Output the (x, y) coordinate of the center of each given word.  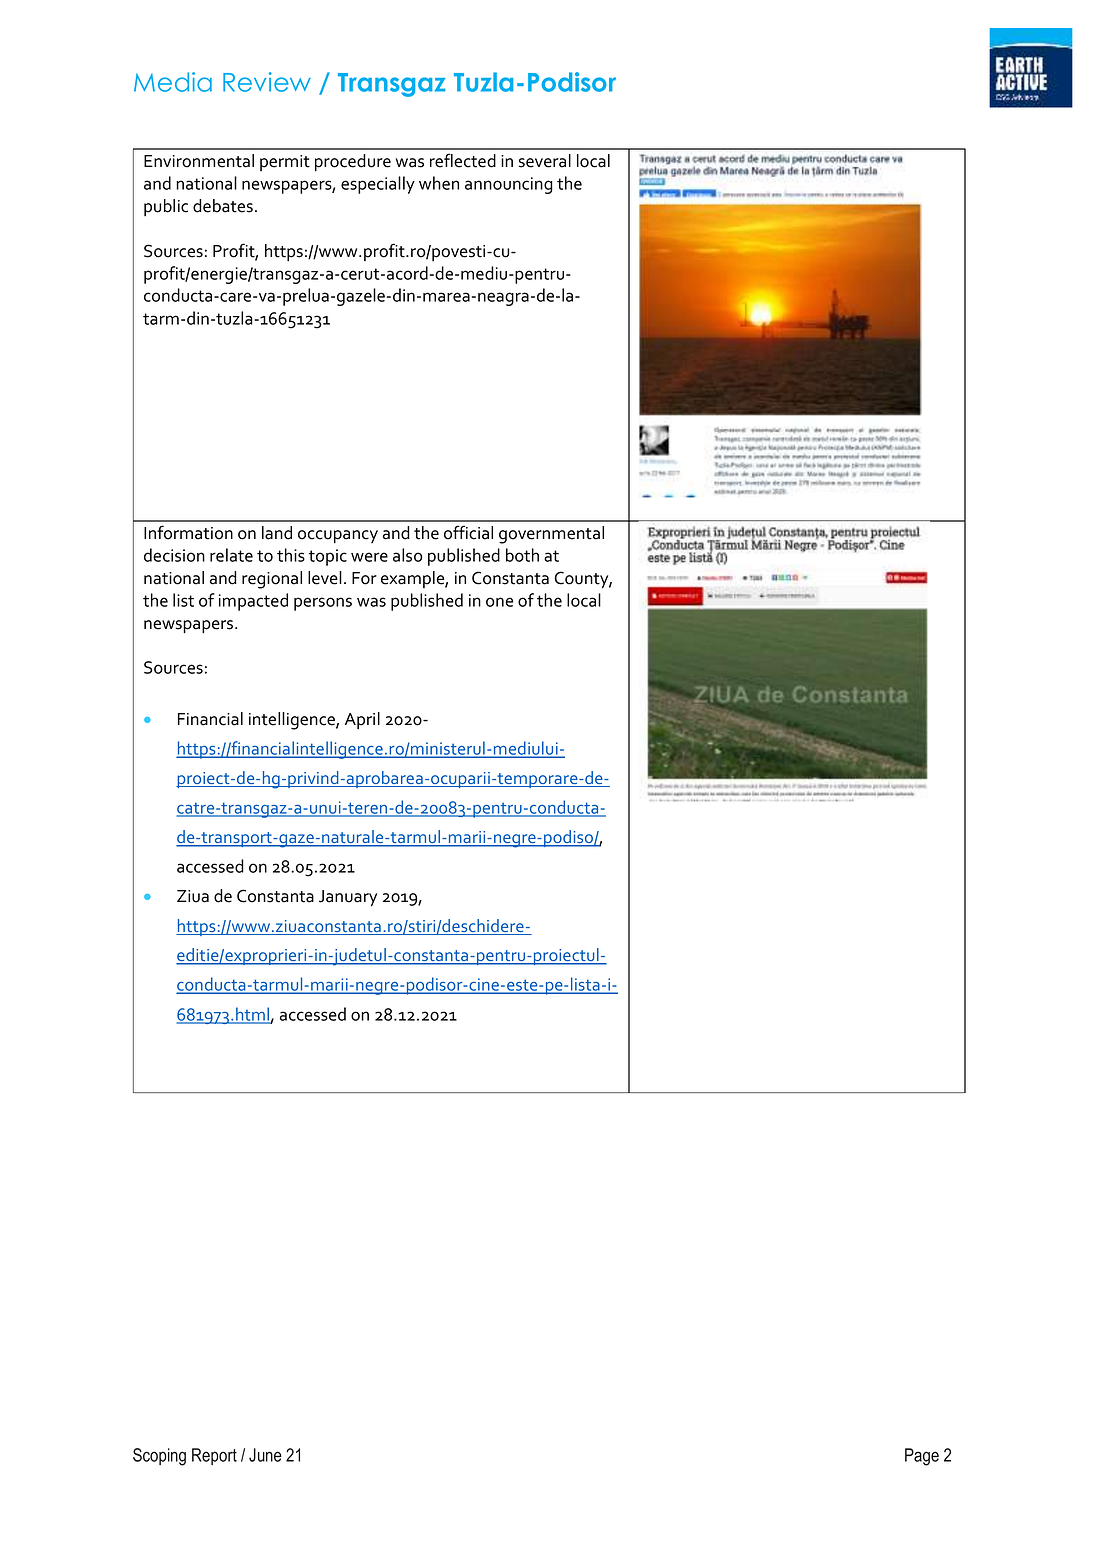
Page (922, 1457)
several (545, 161)
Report (214, 1456)
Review (267, 82)
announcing (509, 185)
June (265, 1455)
